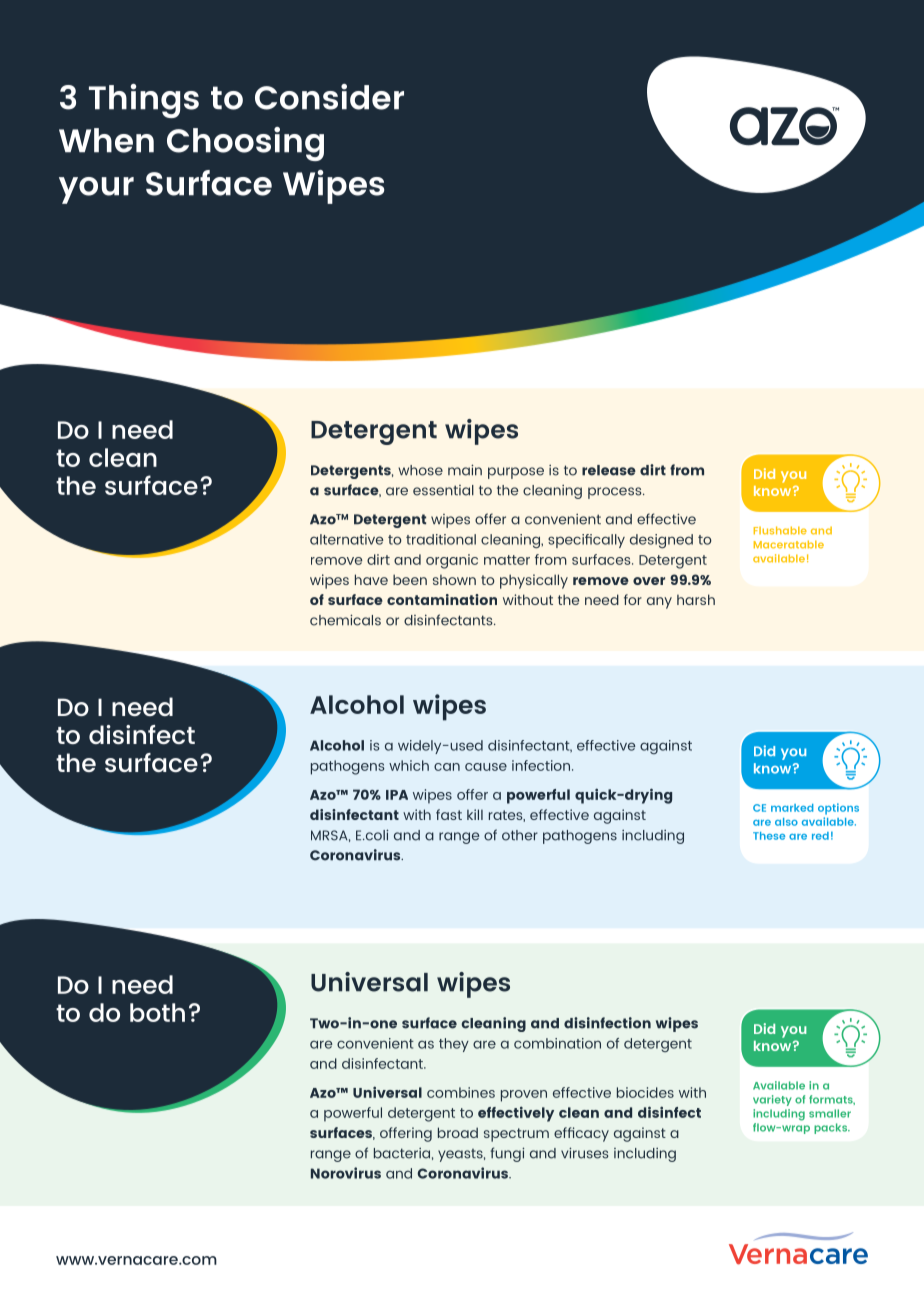 The height and width of the page is (1308, 924). I want to click on marked, so click(792, 808).
